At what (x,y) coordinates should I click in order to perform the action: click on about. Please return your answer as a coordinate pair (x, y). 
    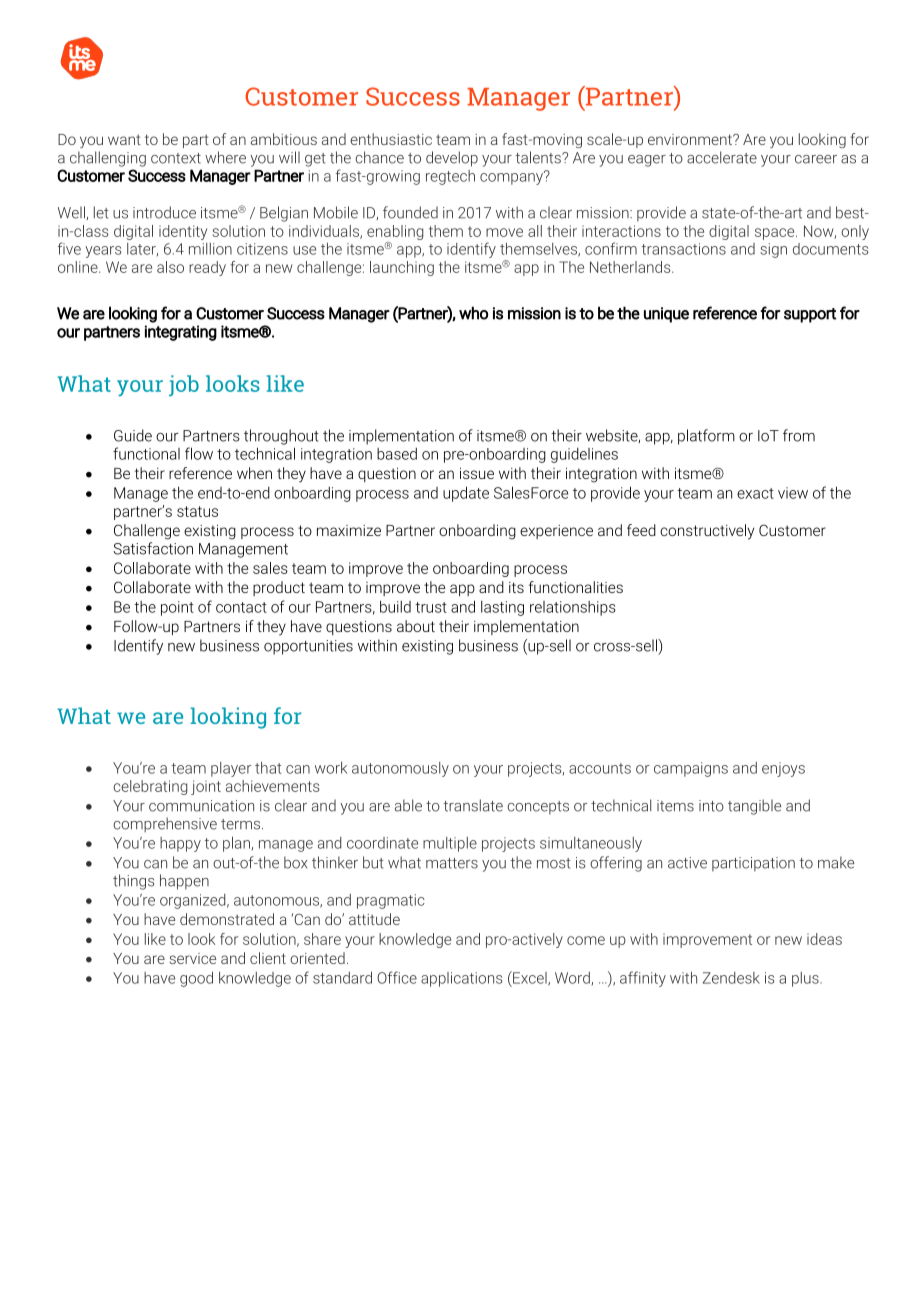
    Looking at the image, I should click on (416, 626).
